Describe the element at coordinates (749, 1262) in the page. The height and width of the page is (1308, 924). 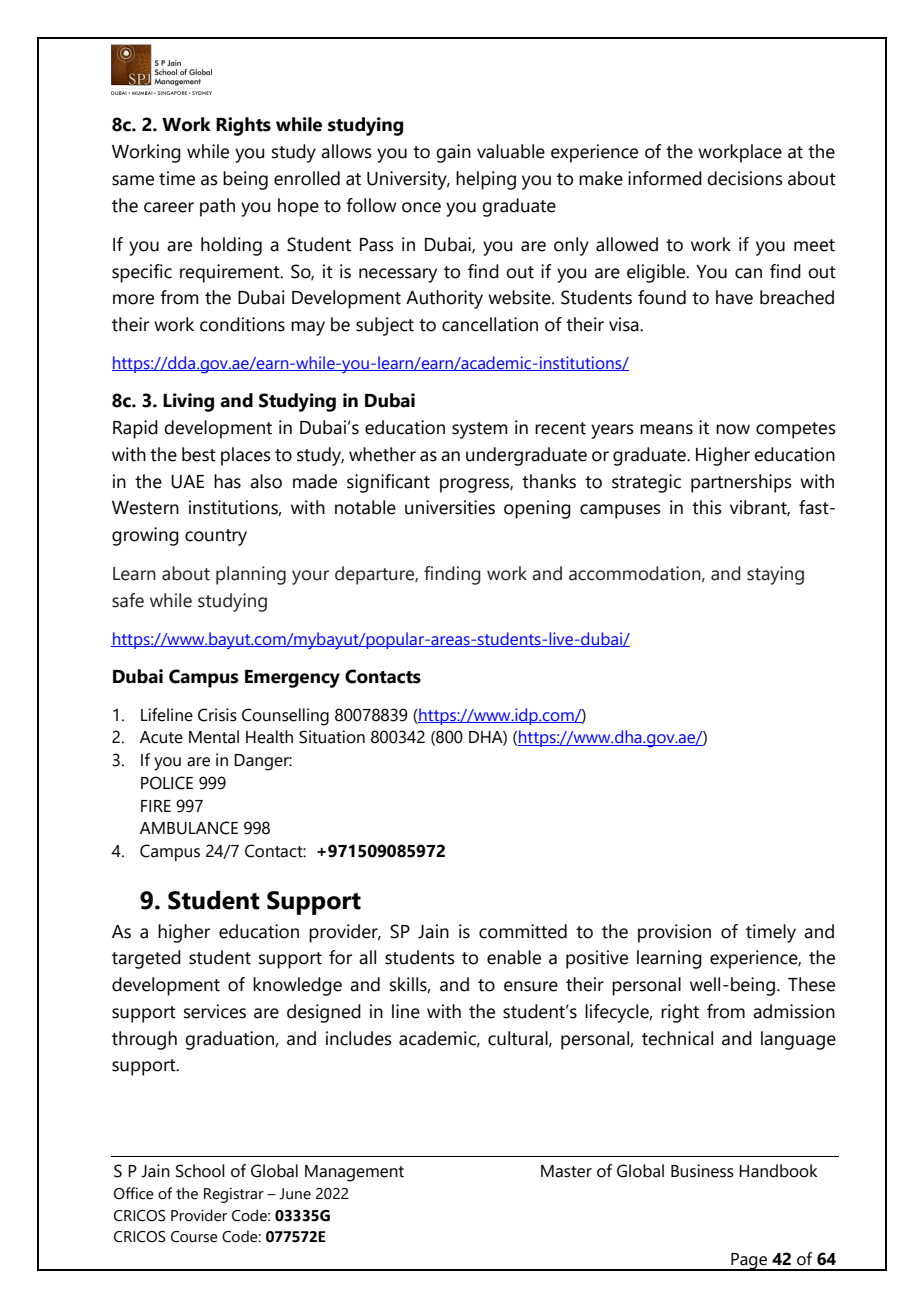
I see `Page` at that location.
